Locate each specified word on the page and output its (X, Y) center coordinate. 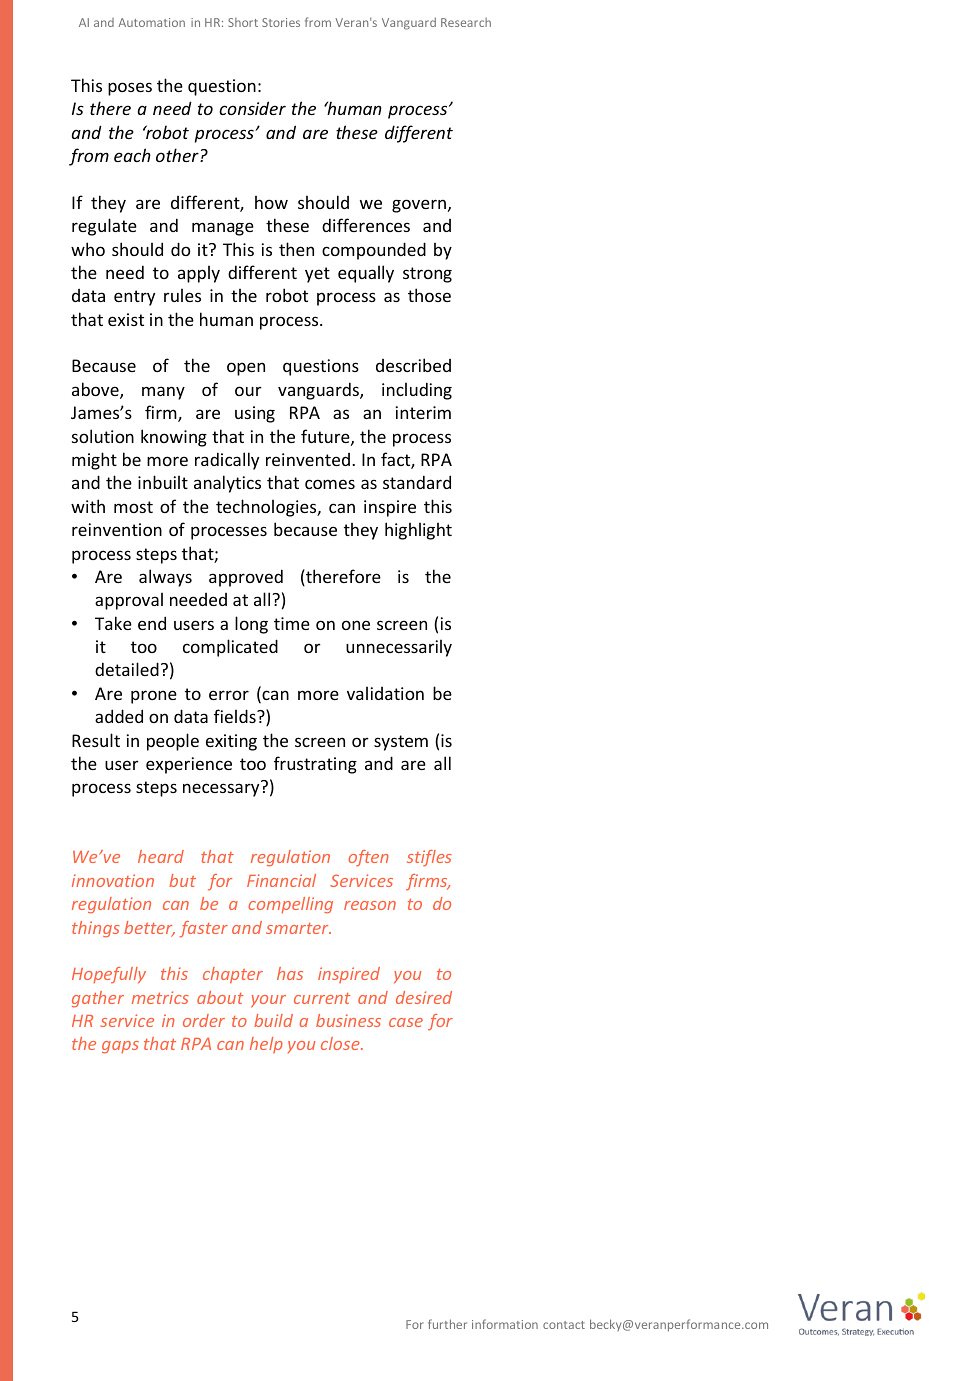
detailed (127, 669)
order (204, 1020)
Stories (281, 22)
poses (130, 89)
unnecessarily (399, 648)
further (447, 1324)
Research (466, 22)
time (292, 623)
